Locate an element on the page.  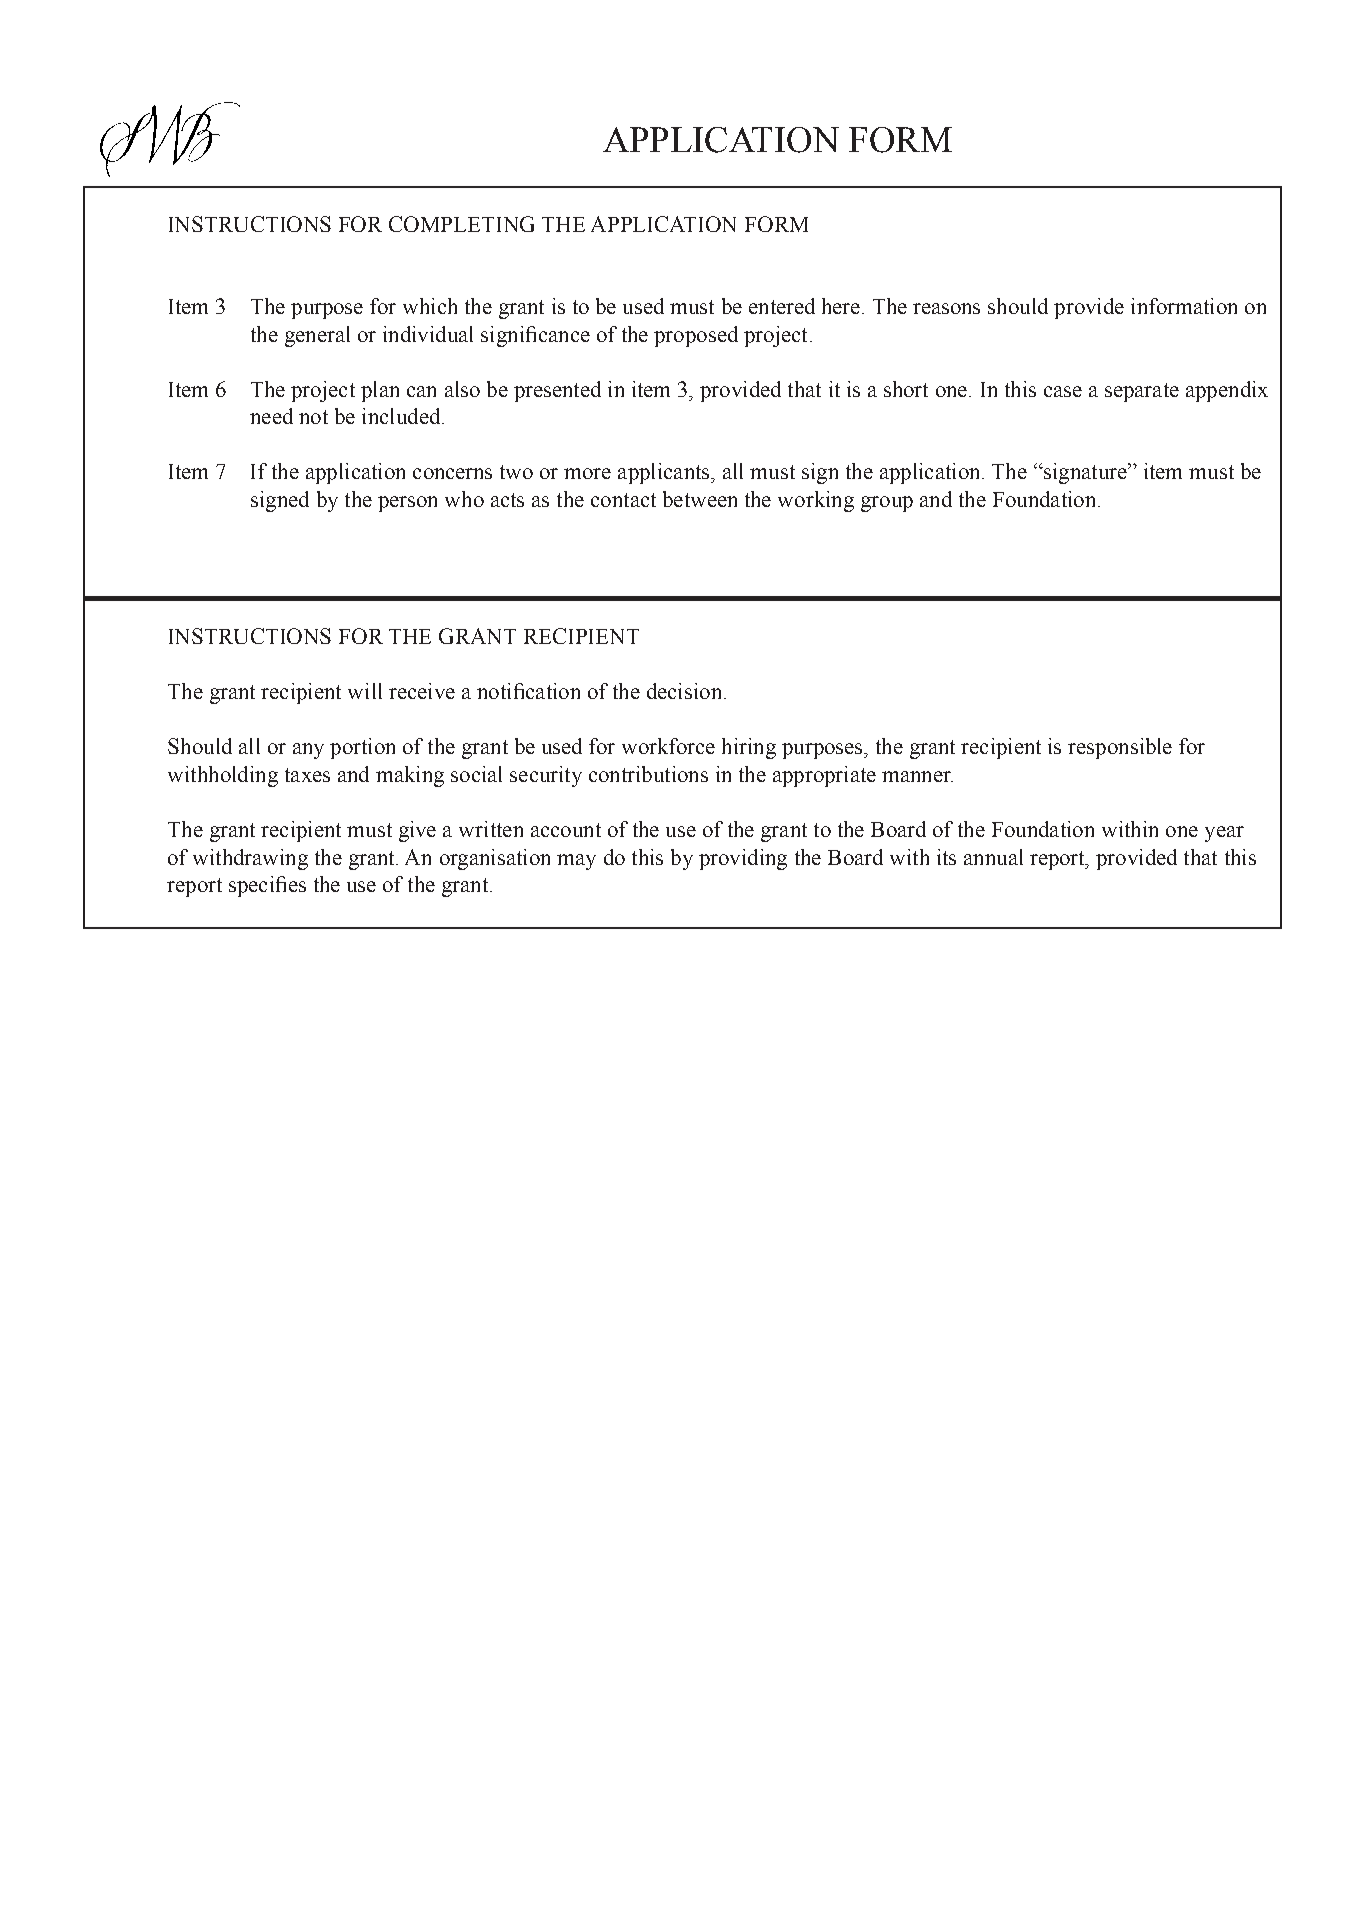
give is located at coordinates (417, 831).
